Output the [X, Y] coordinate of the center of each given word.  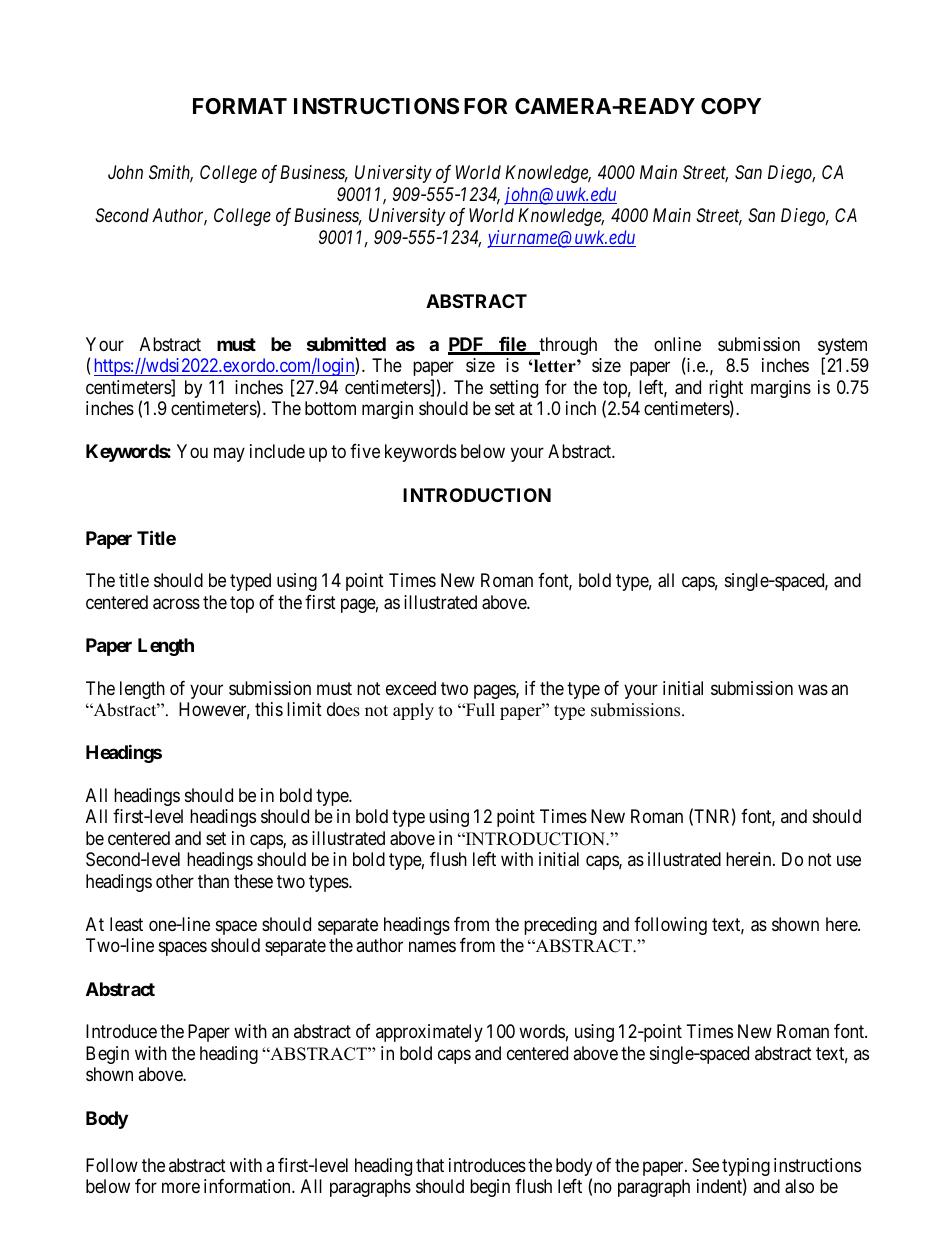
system [842, 348]
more [181, 1188]
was [813, 689]
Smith [171, 173]
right [726, 390]
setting [514, 389]
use [849, 861]
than [213, 881]
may [229, 455]
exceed [411, 688]
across [176, 604]
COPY [731, 106]
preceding [560, 926]
